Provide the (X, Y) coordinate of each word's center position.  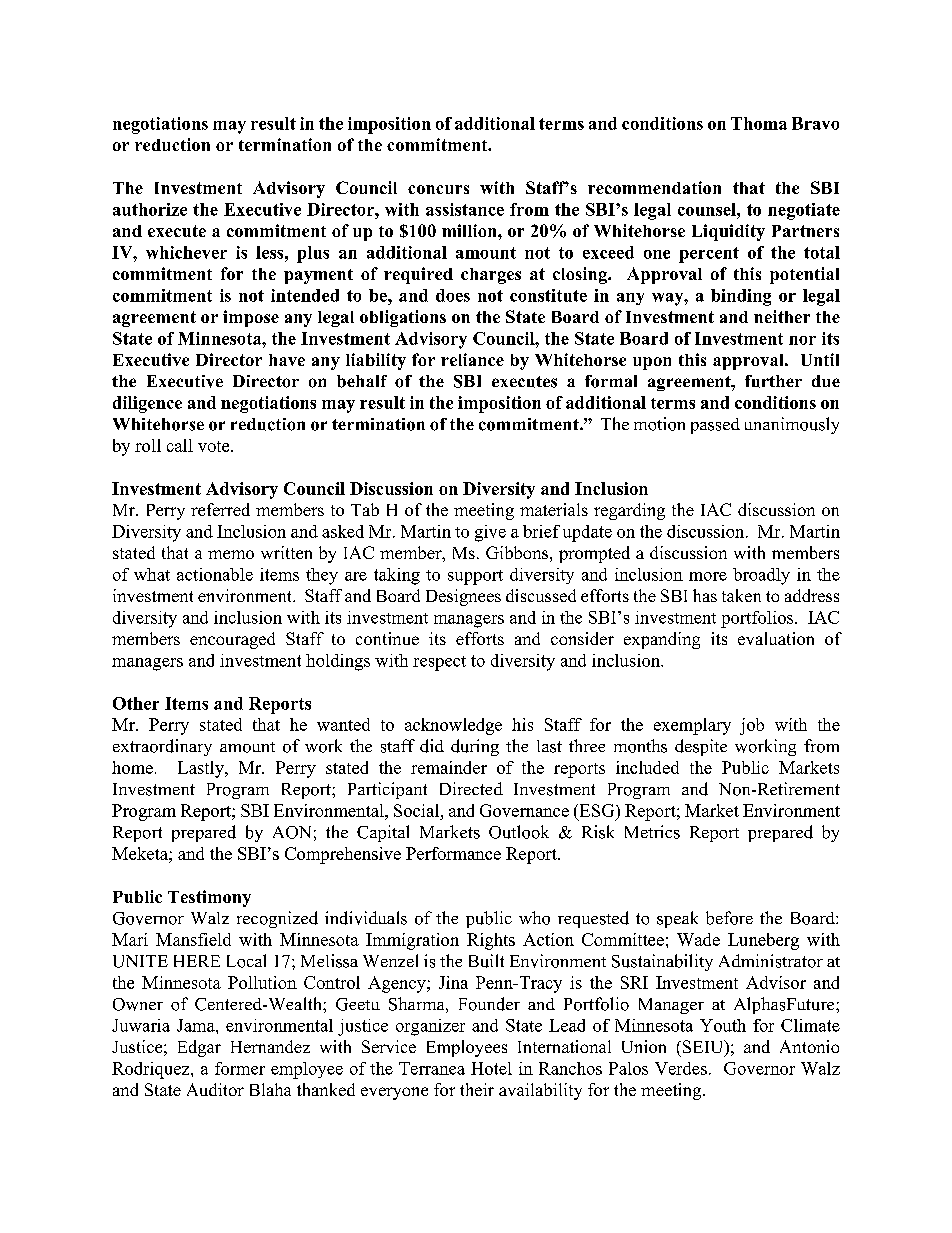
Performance (453, 853)
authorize (150, 209)
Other (136, 703)
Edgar (199, 1048)
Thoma (759, 123)
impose (251, 318)
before (729, 918)
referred (220, 509)
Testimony (209, 898)
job (752, 726)
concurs (438, 189)
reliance (472, 359)
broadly (761, 576)
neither (782, 316)
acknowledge (453, 726)
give (490, 533)
